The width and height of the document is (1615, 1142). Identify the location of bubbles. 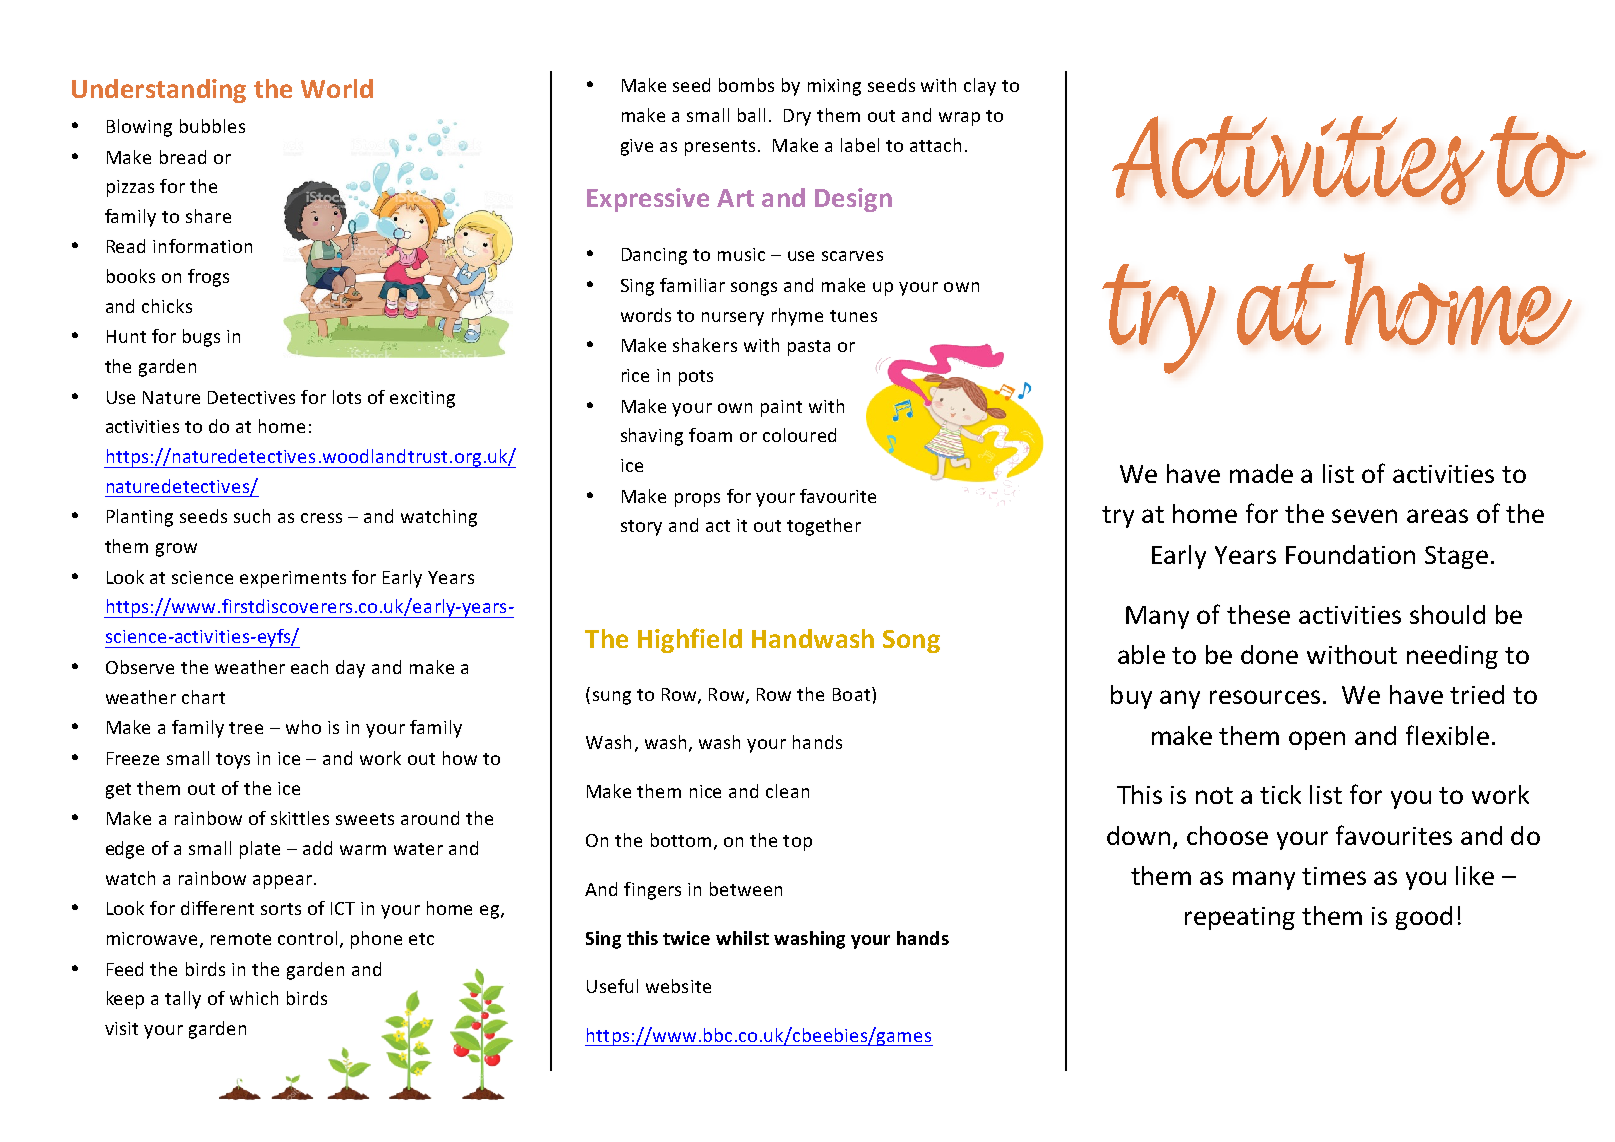
(212, 126).
